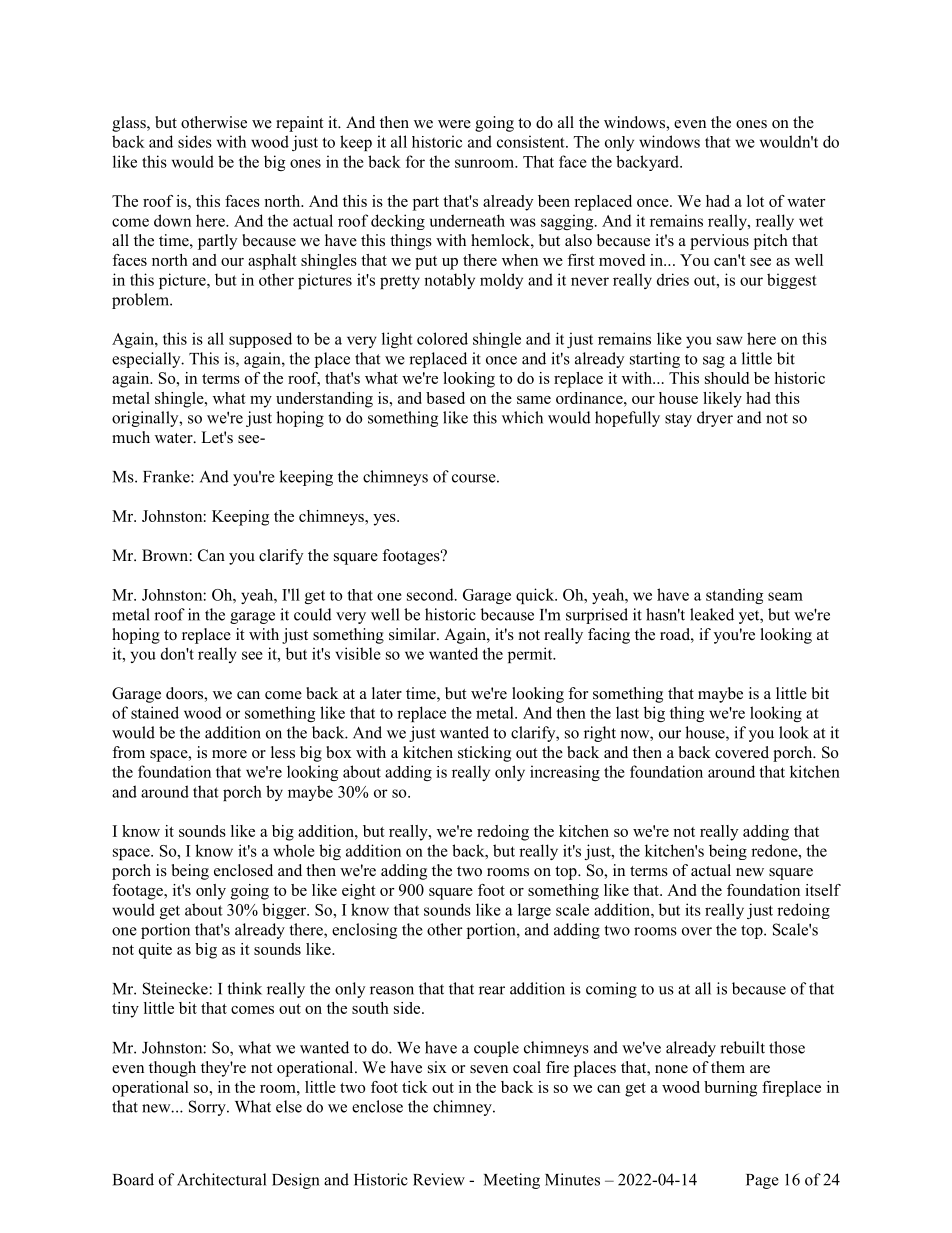  What do you see at coordinates (565, 773) in the screenshot?
I see `increasing` at bounding box center [565, 773].
